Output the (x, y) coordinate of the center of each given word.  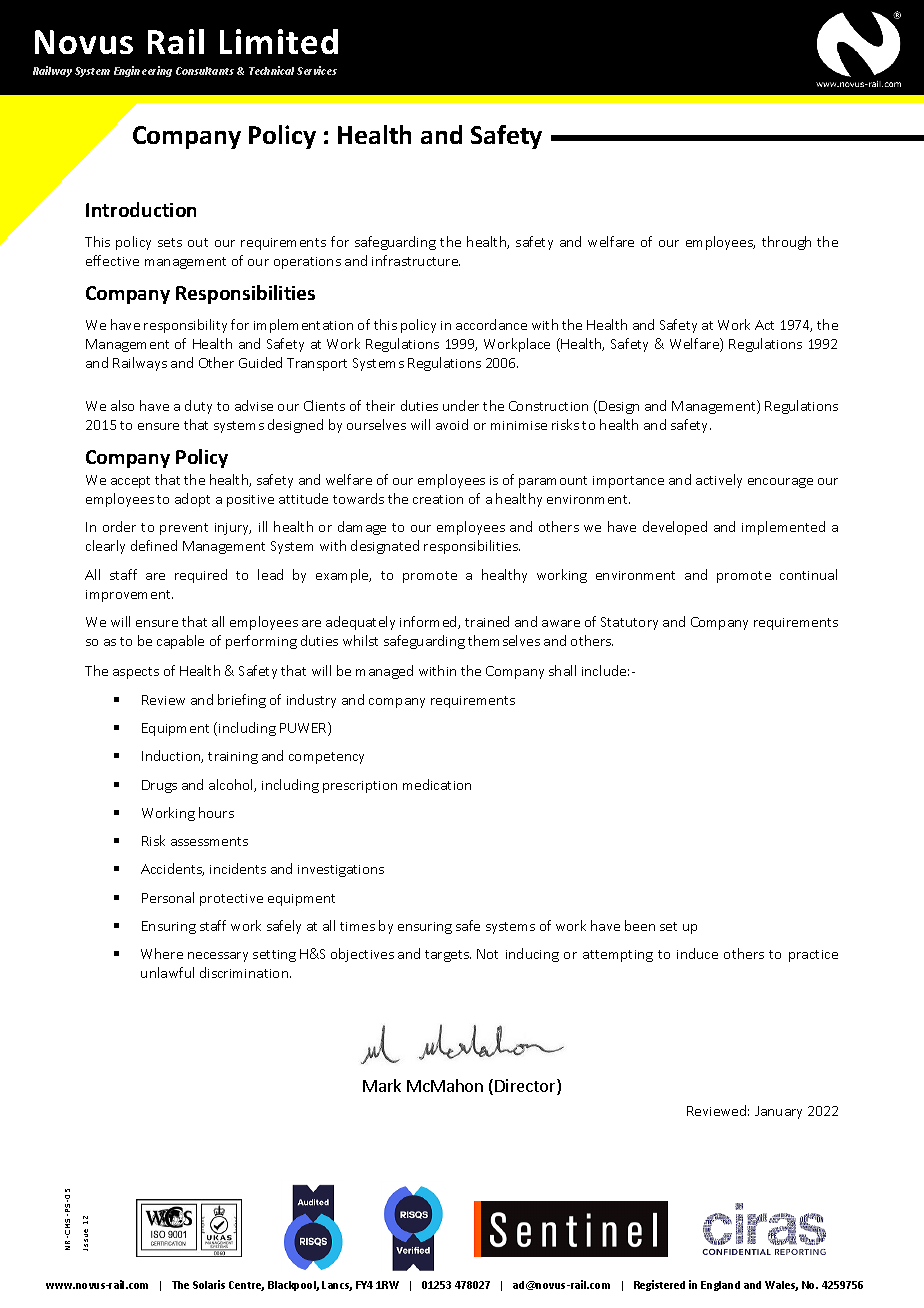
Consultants (205, 71)
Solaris (209, 1284)
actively (719, 481)
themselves (504, 640)
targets (448, 956)
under (461, 405)
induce (697, 953)
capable (180, 642)
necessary (218, 957)
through (786, 243)
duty (198, 407)
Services (317, 70)
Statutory (629, 623)
